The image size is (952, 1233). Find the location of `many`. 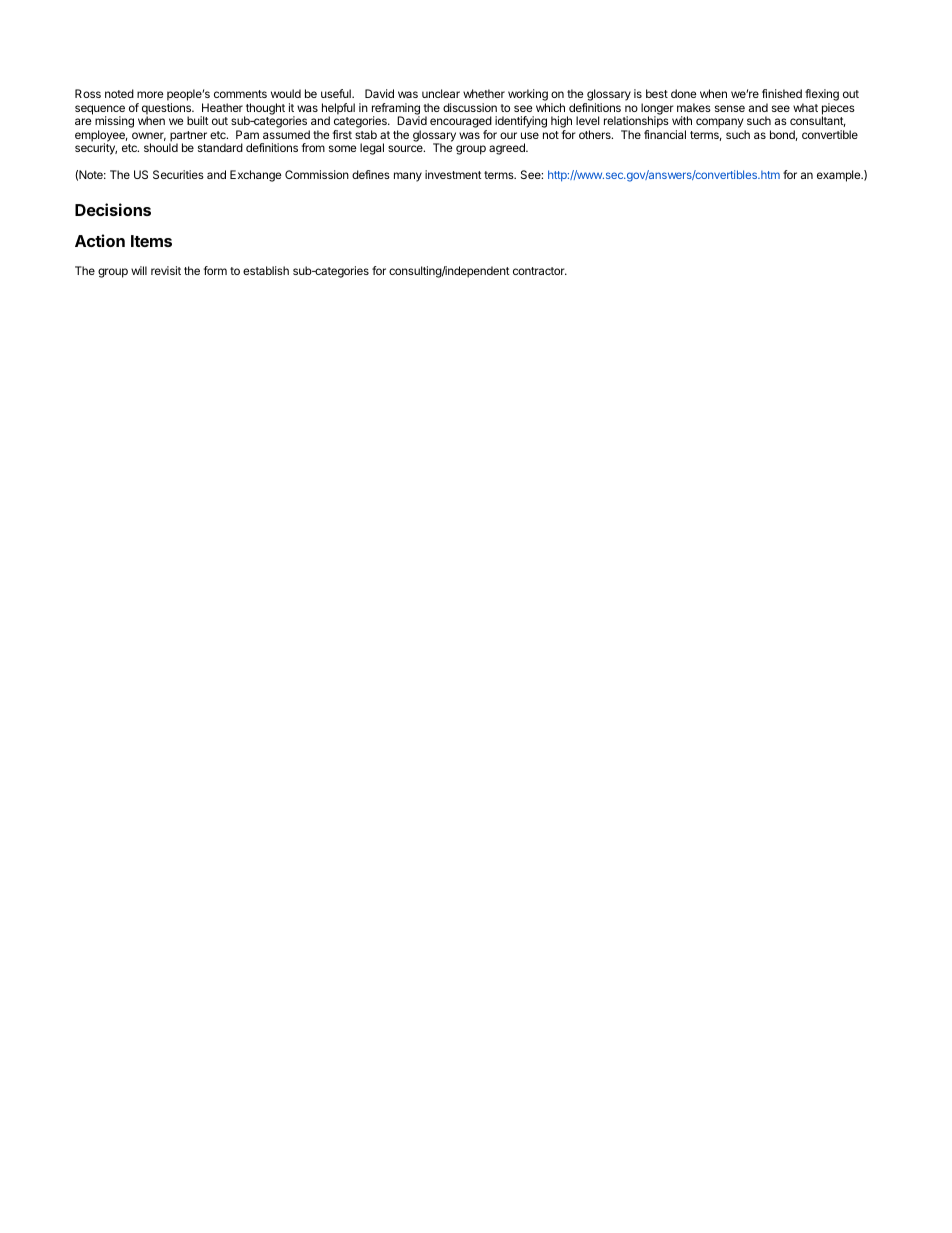

many is located at coordinates (408, 177).
